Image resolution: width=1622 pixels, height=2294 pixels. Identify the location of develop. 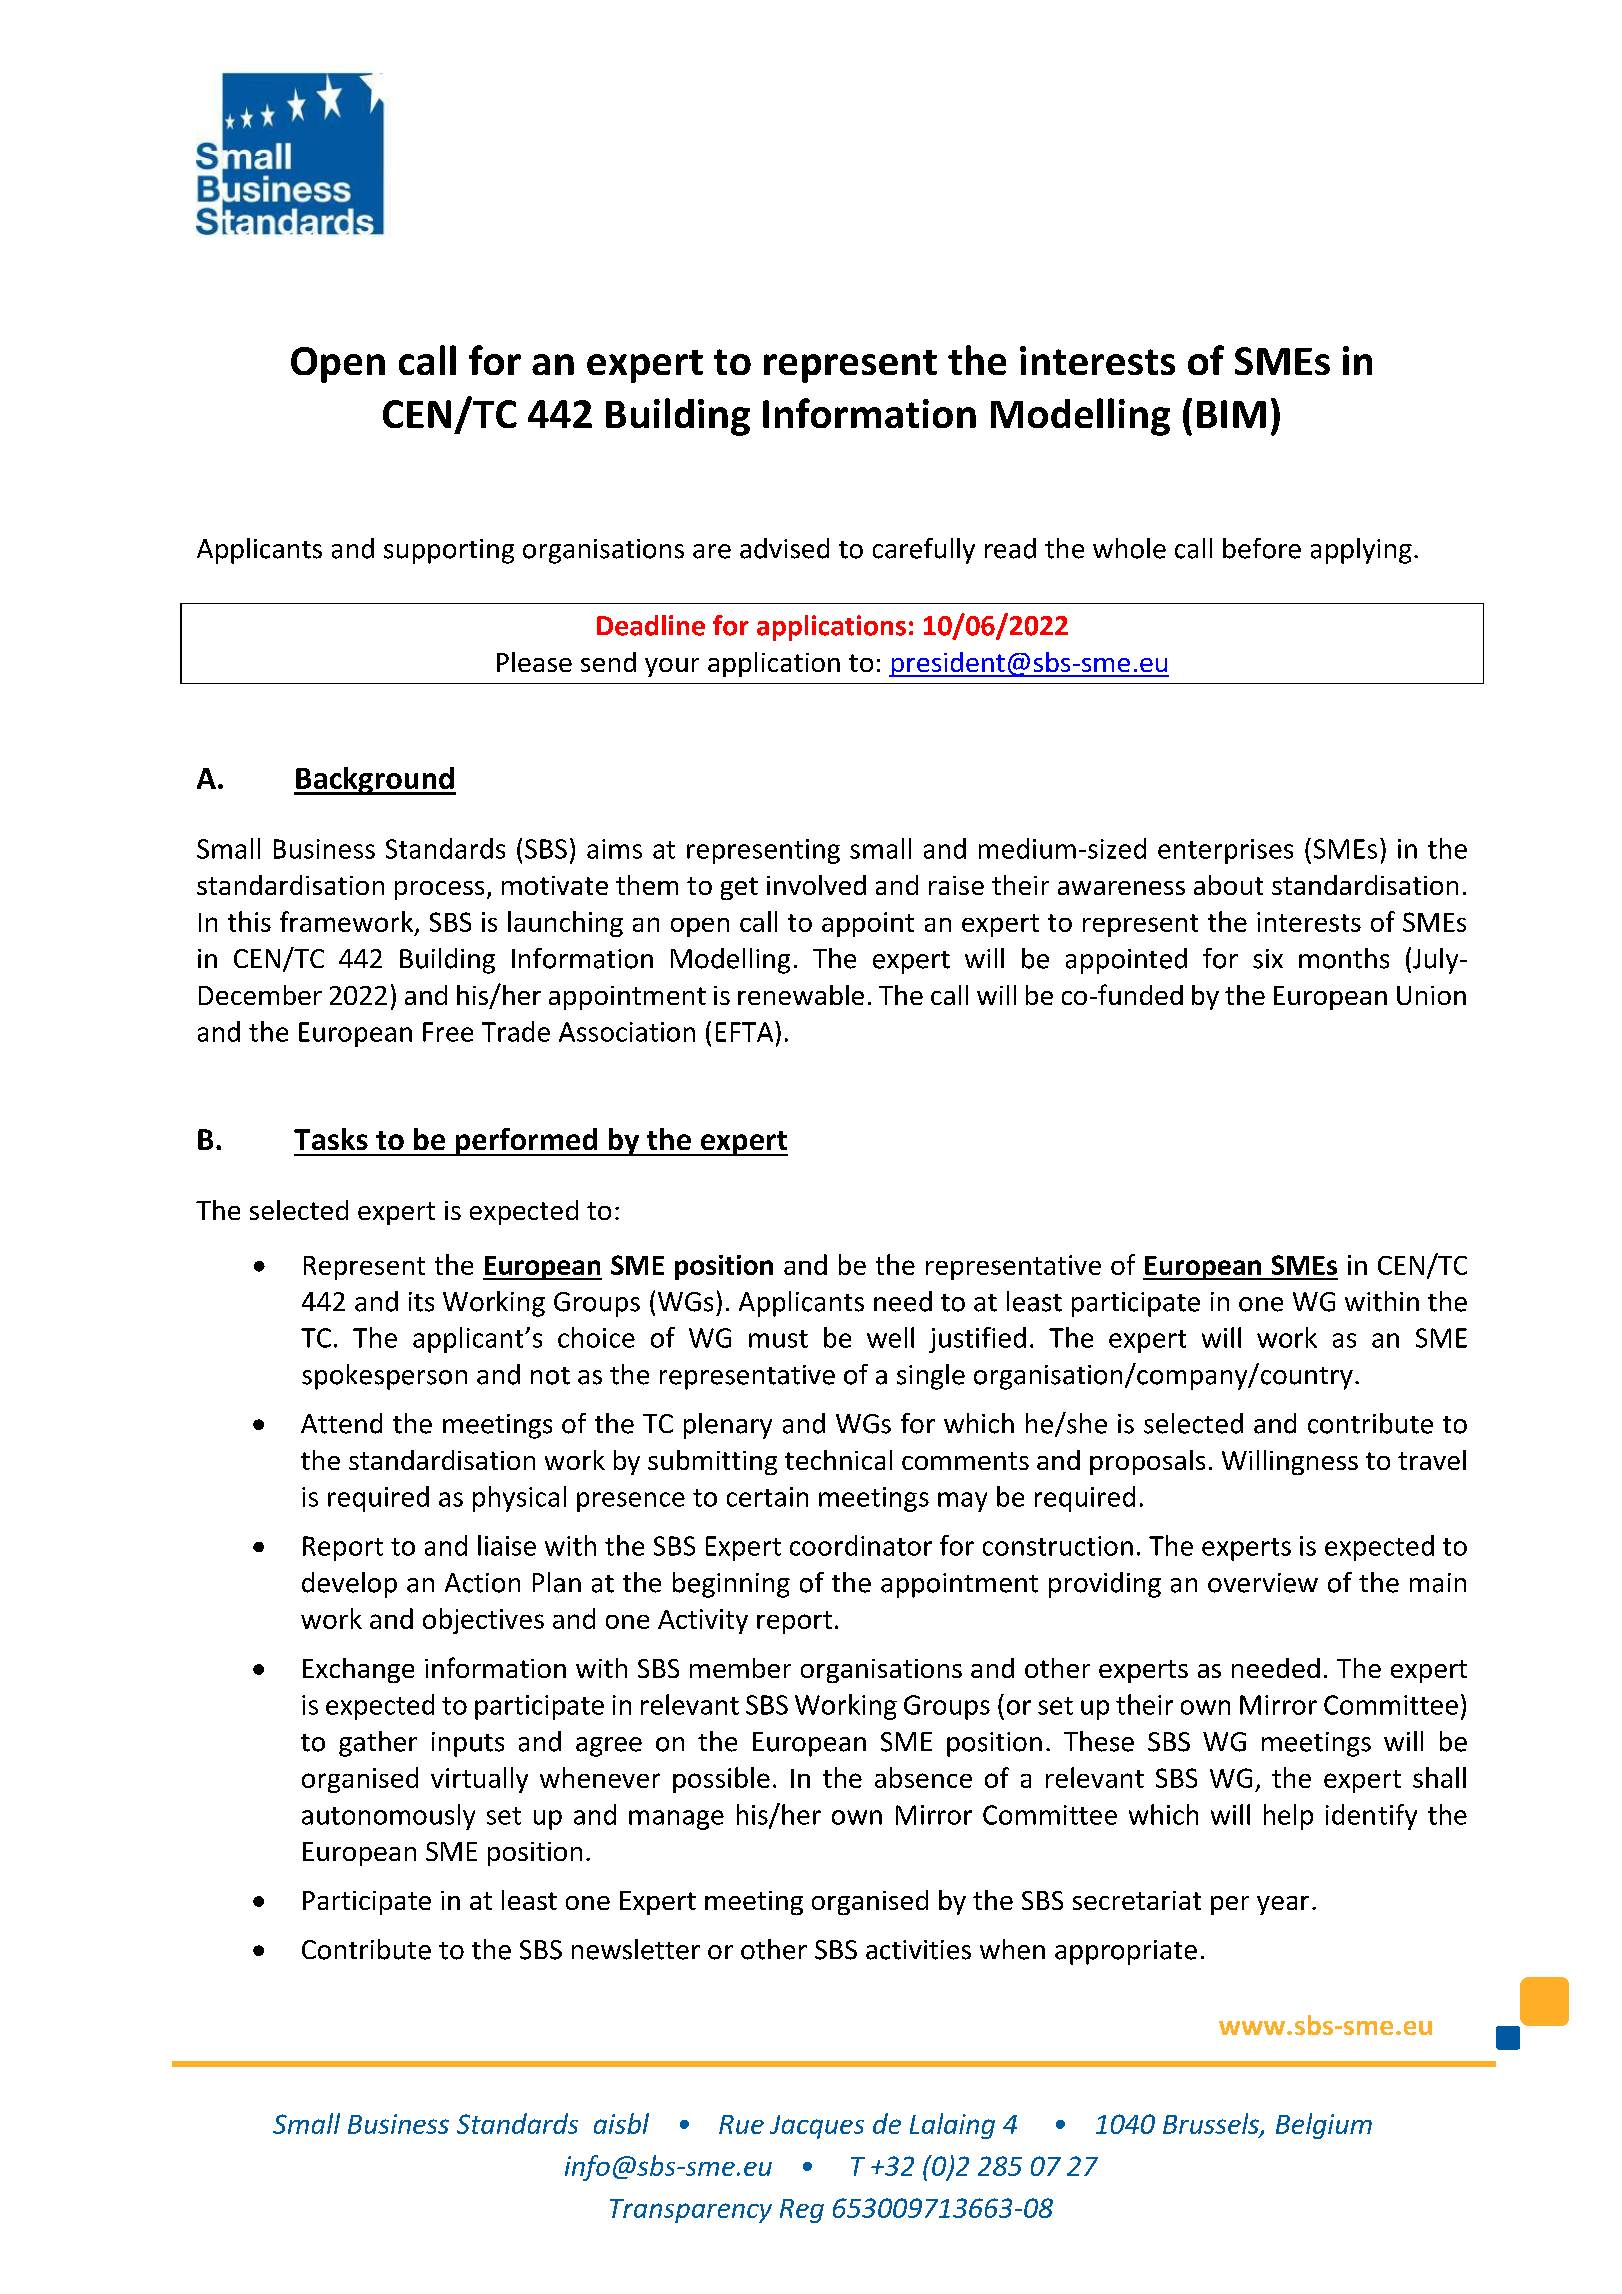
(349, 1585).
